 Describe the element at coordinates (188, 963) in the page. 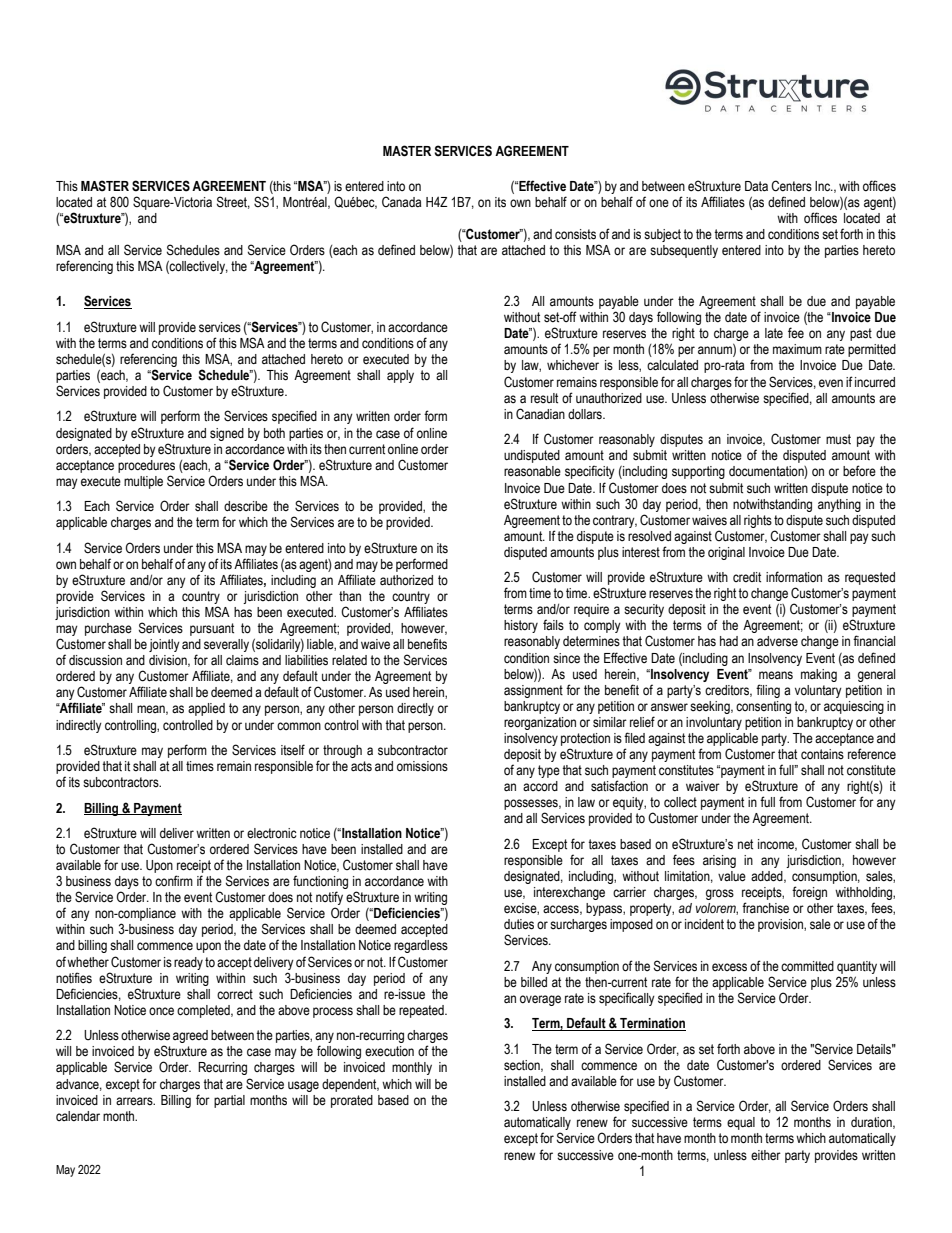

I see `ready` at that location.
